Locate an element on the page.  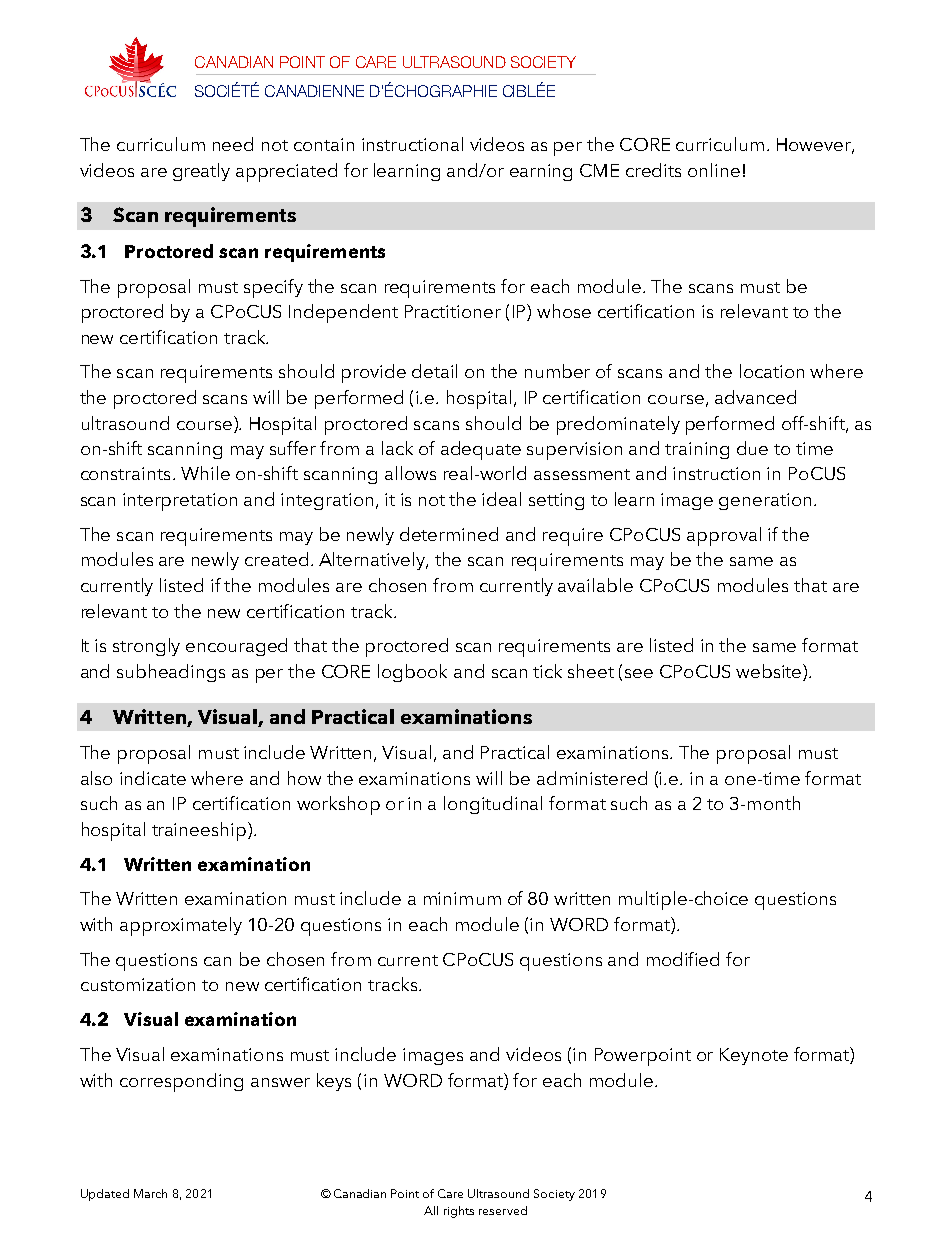
see is located at coordinates (639, 673).
